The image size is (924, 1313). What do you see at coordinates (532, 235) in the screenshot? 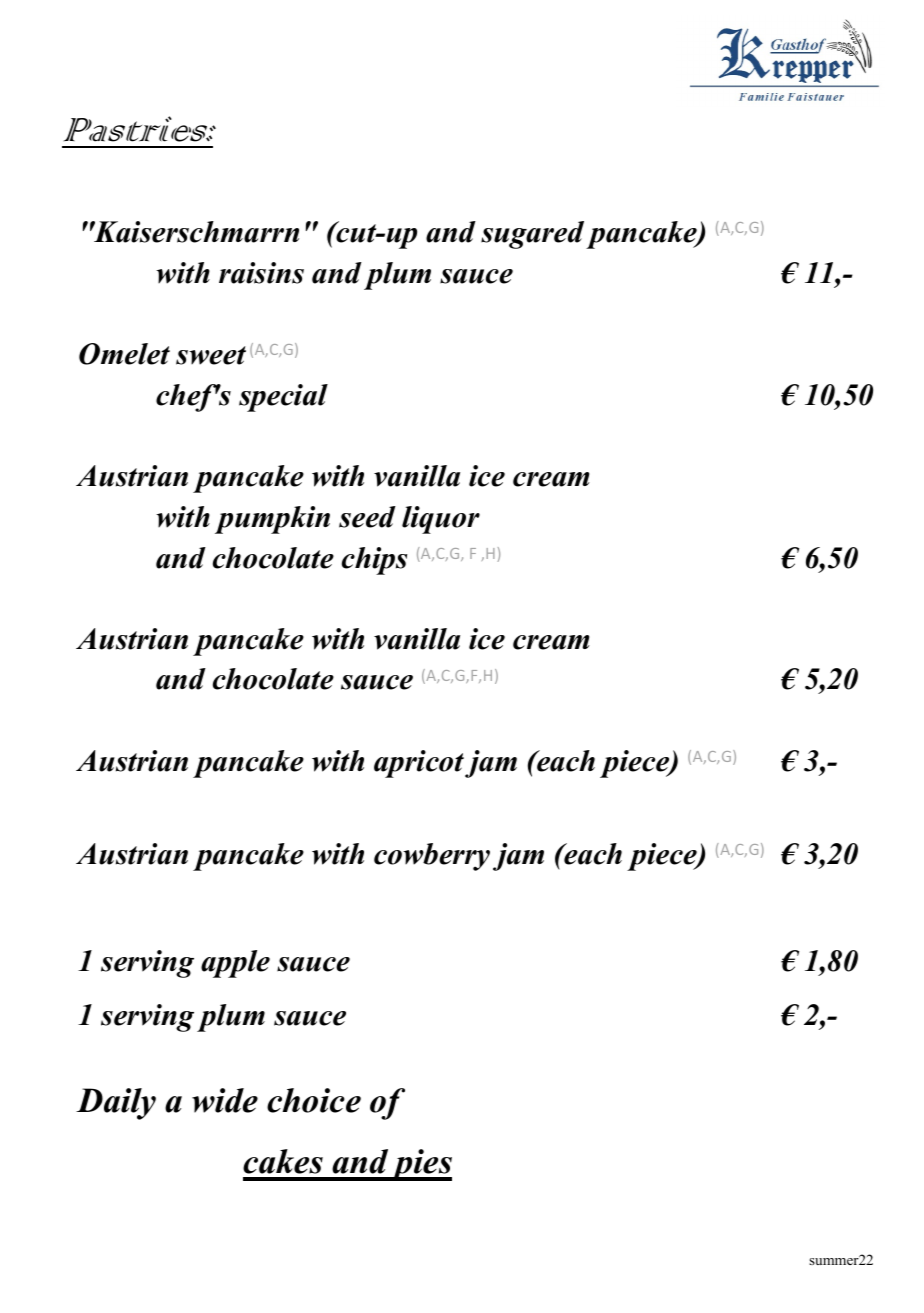
I see `sugared` at bounding box center [532, 235].
